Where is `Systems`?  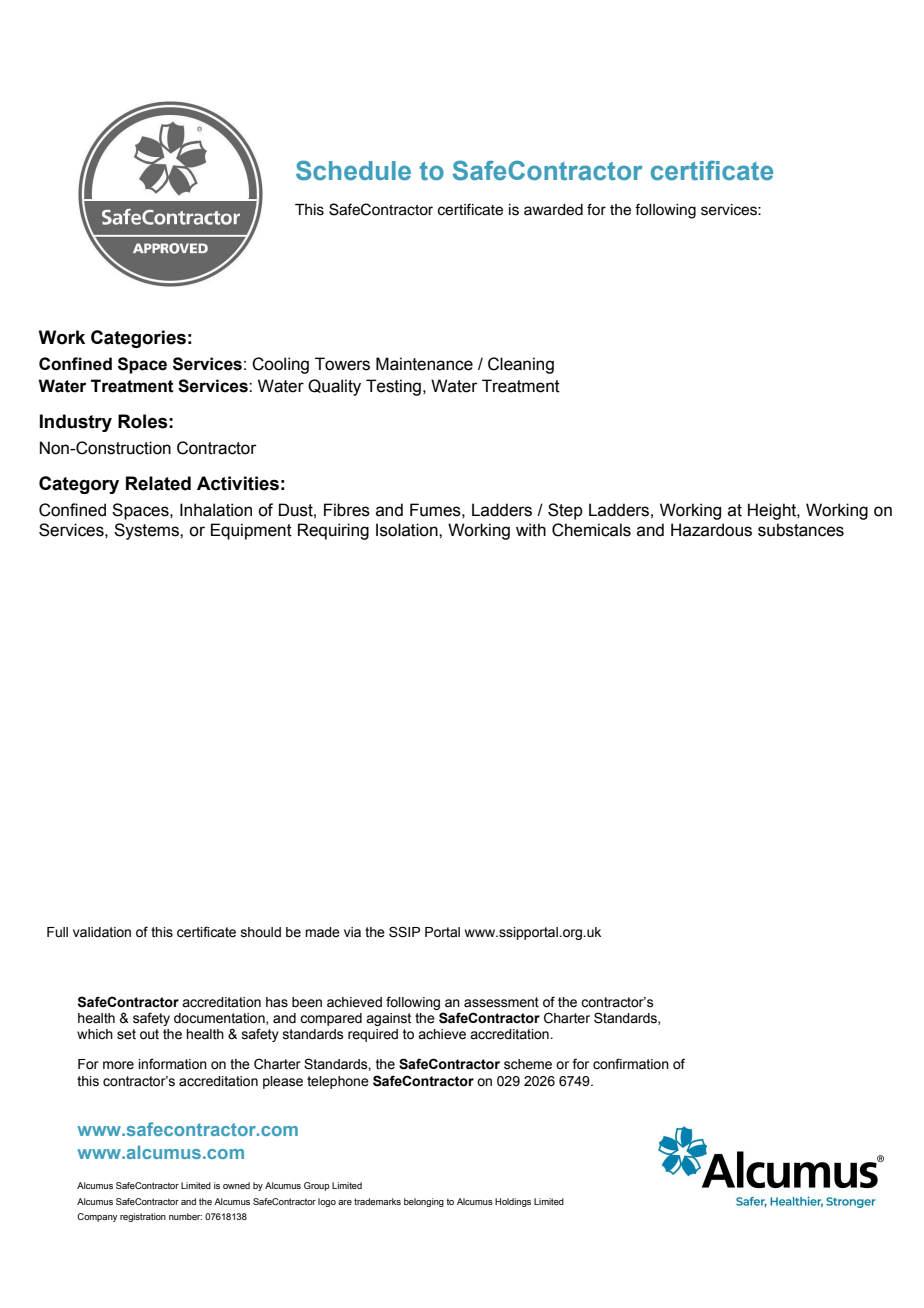
Systems is located at coordinates (147, 531).
